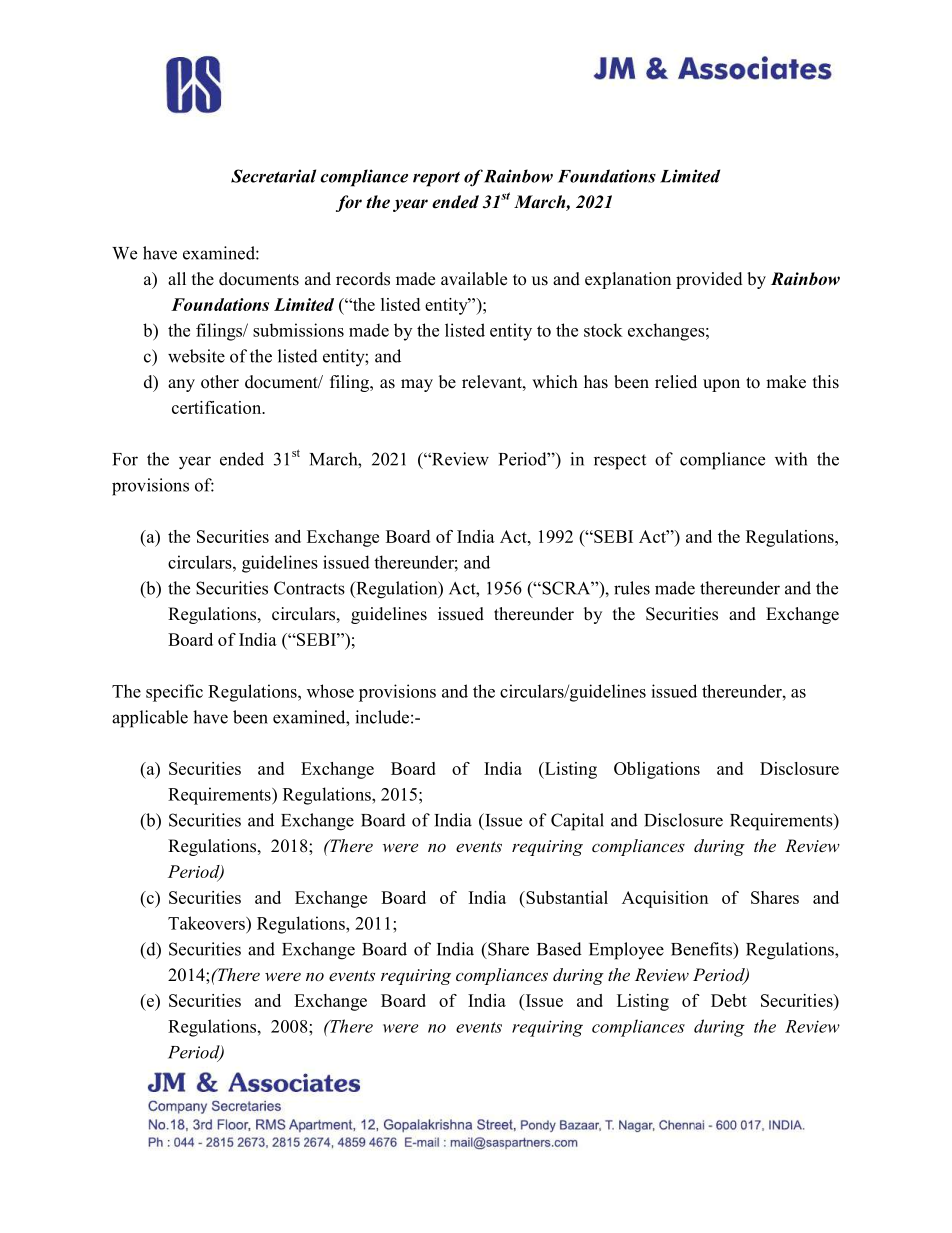 The image size is (952, 1233). I want to click on provided, so click(709, 280).
